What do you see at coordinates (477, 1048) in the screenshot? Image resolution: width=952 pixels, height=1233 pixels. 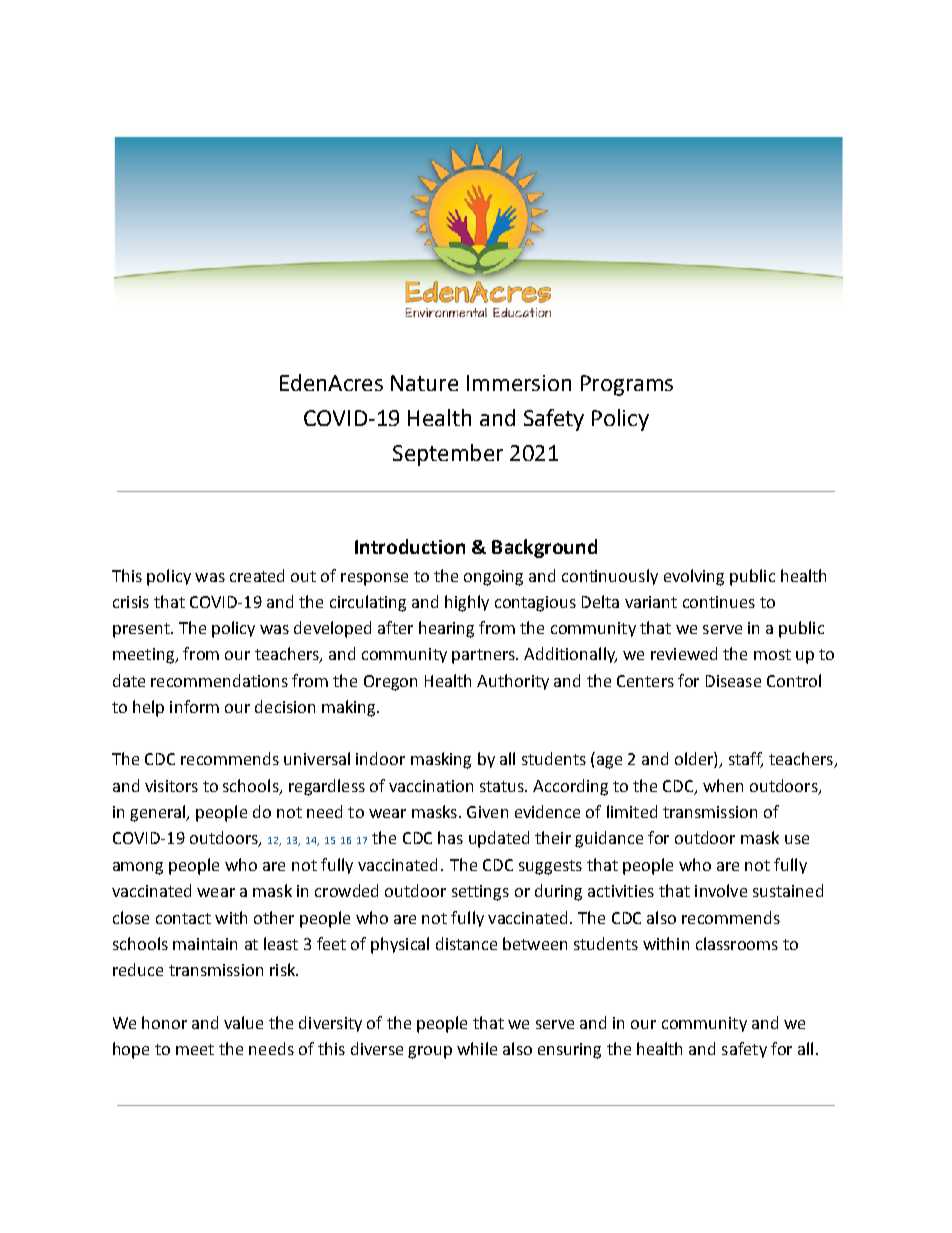 I see `while` at bounding box center [477, 1048].
